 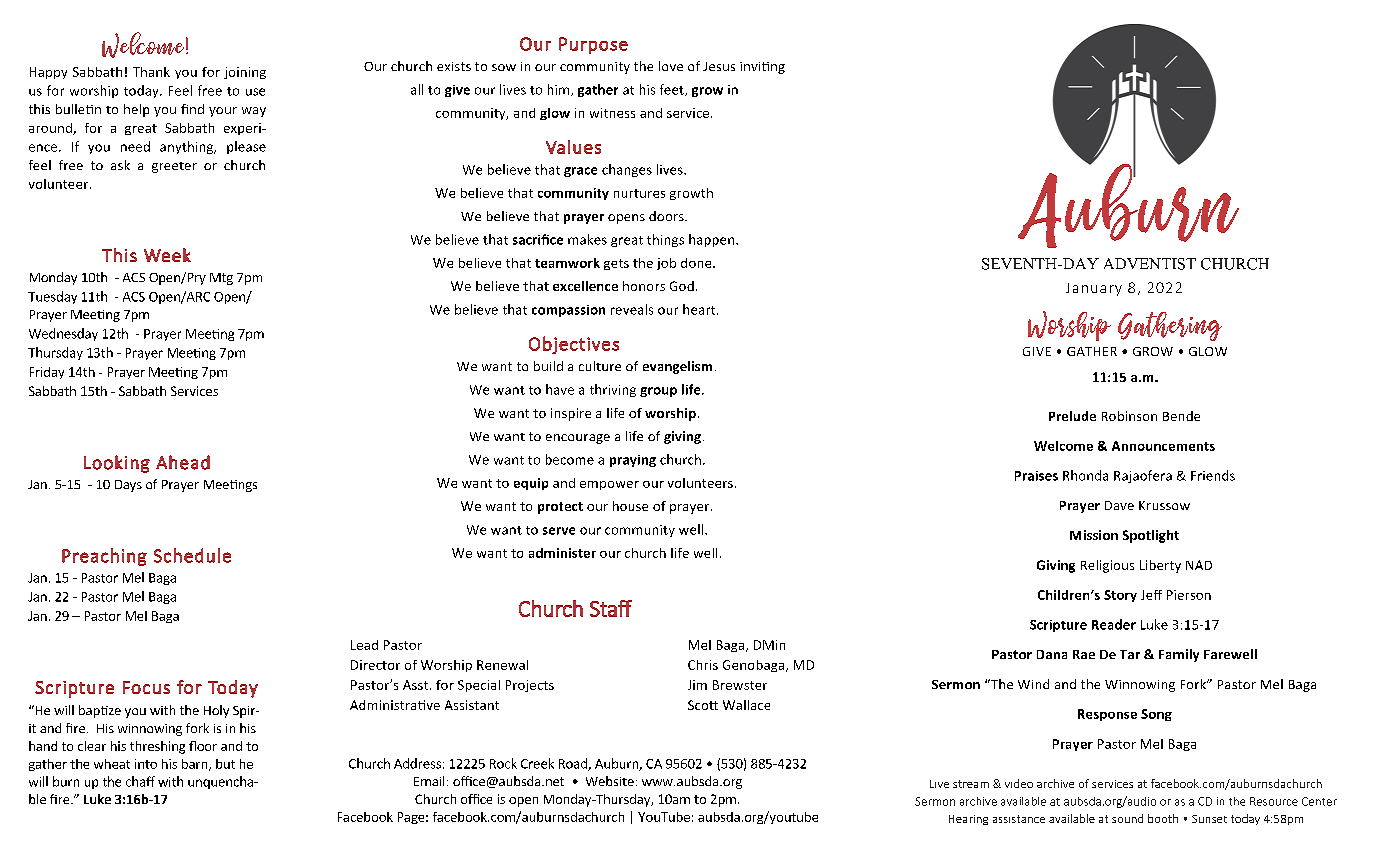 What do you see at coordinates (1160, 566) in the screenshot?
I see `Liberty` at bounding box center [1160, 566].
